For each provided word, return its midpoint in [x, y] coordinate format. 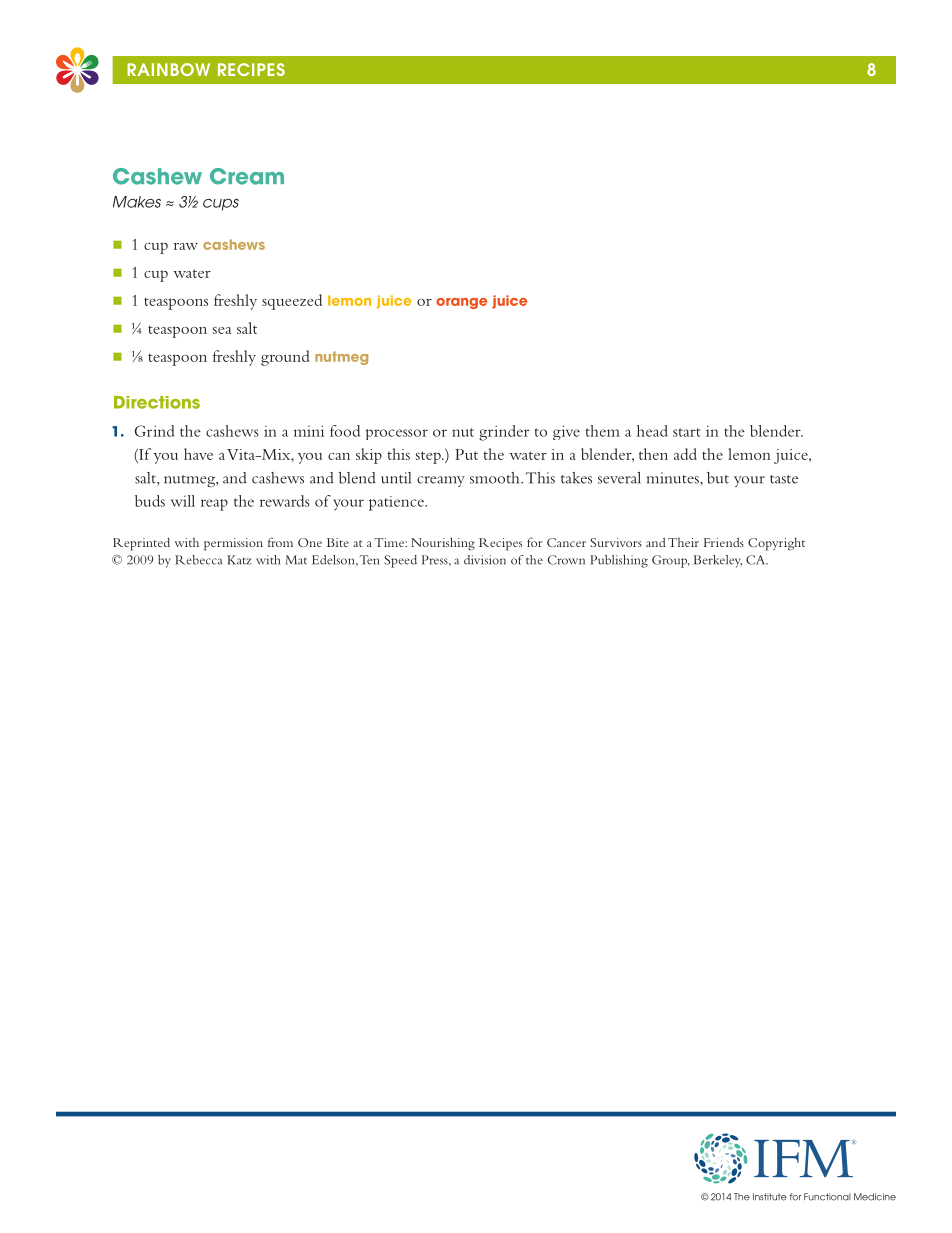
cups [221, 205]
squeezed [292, 302]
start [687, 432]
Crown [566, 560]
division [485, 560]
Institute [770, 1197]
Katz [239, 560]
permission [233, 544]
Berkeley [717, 561]
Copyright [776, 544]
